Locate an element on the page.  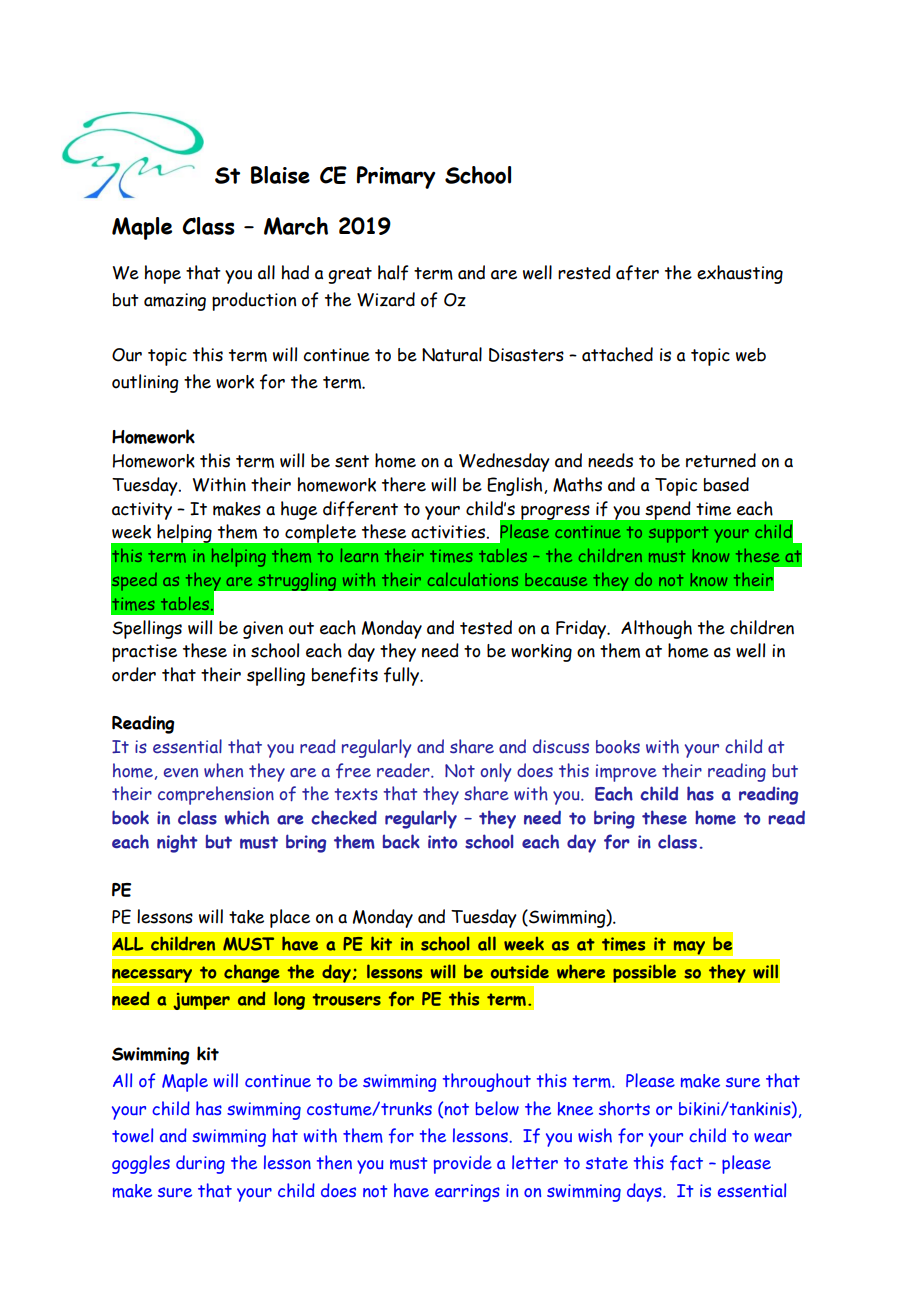
practise is located at coordinates (144, 653).
